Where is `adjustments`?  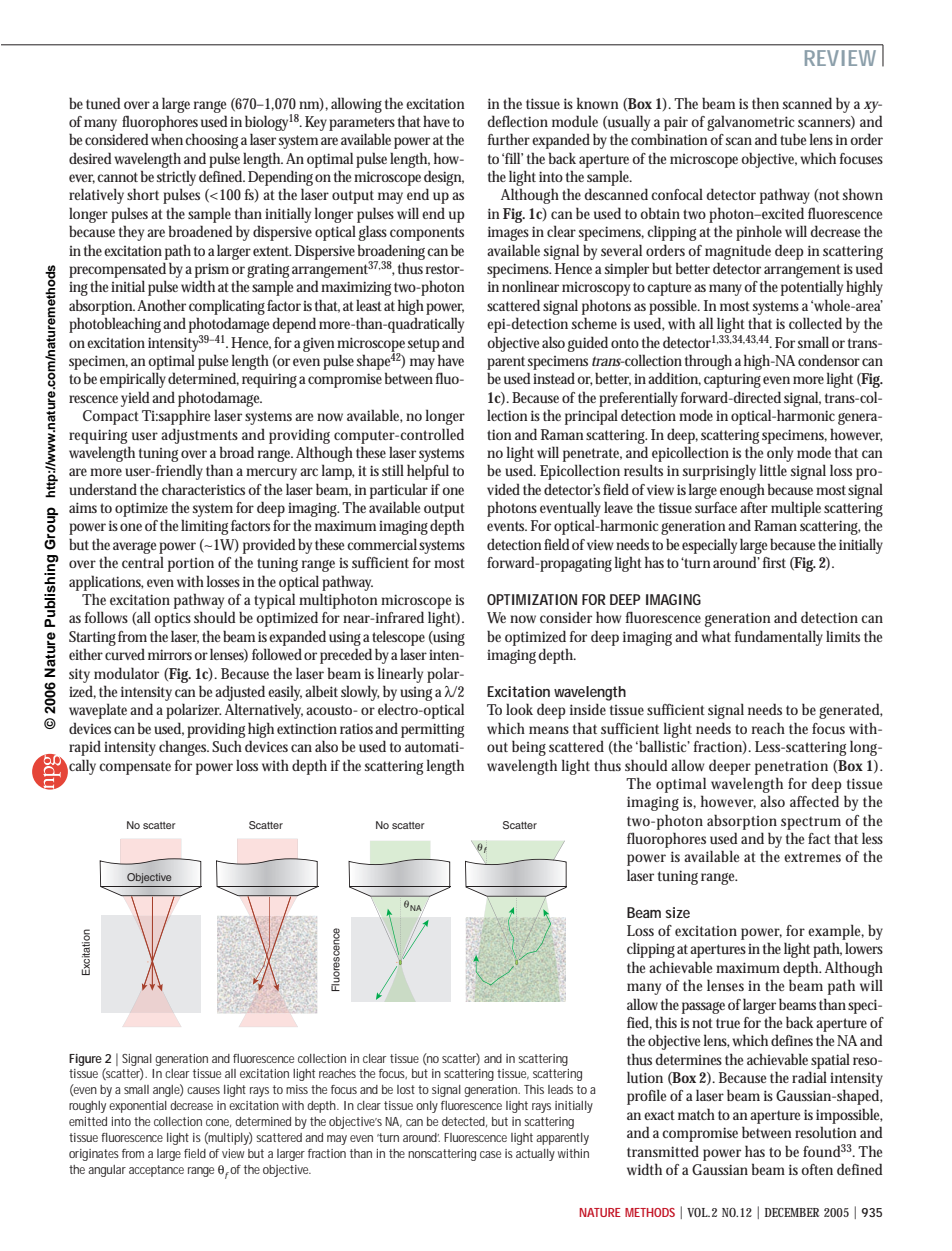
adjustments is located at coordinates (199, 436).
